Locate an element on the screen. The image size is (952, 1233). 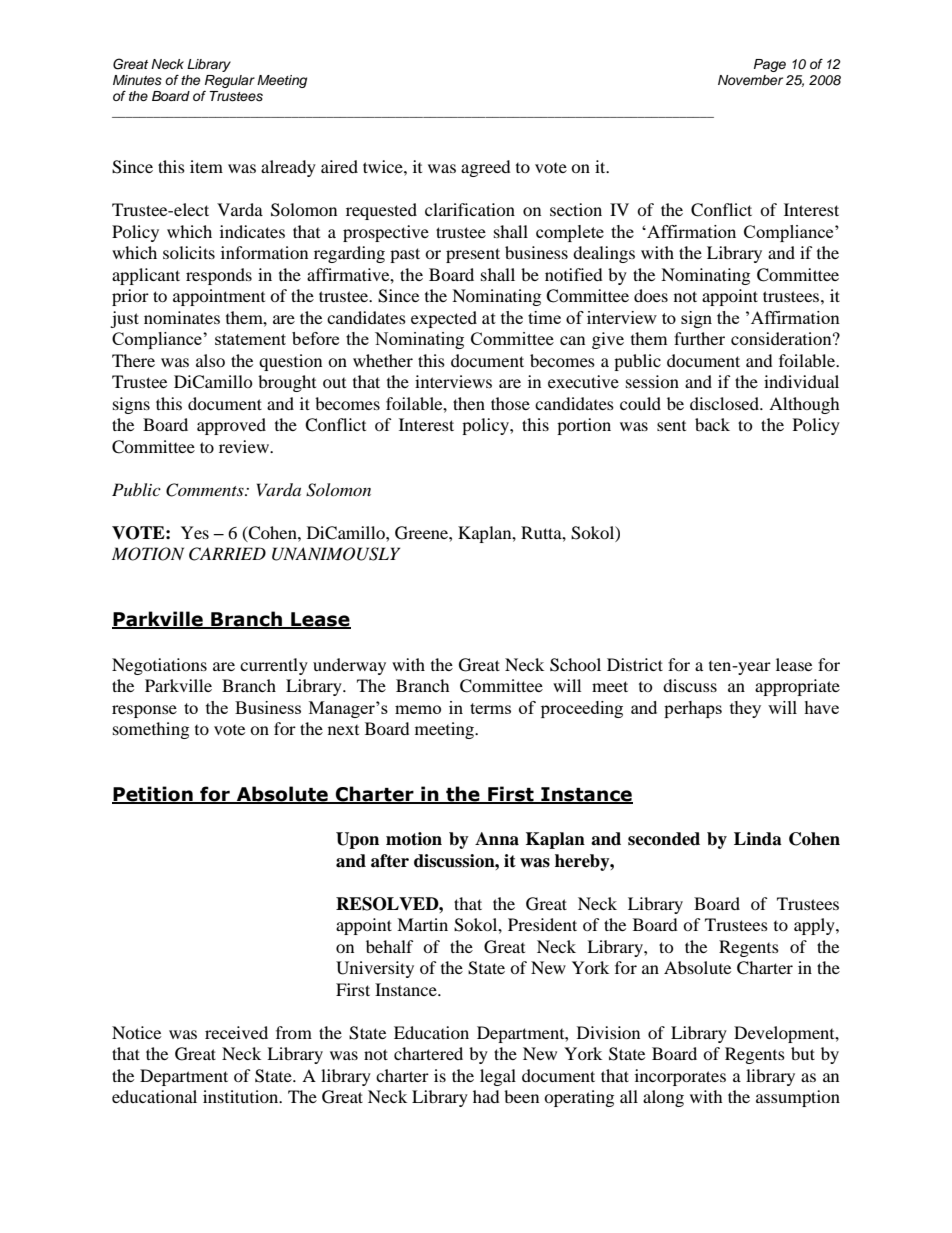
something is located at coordinates (151, 730).
